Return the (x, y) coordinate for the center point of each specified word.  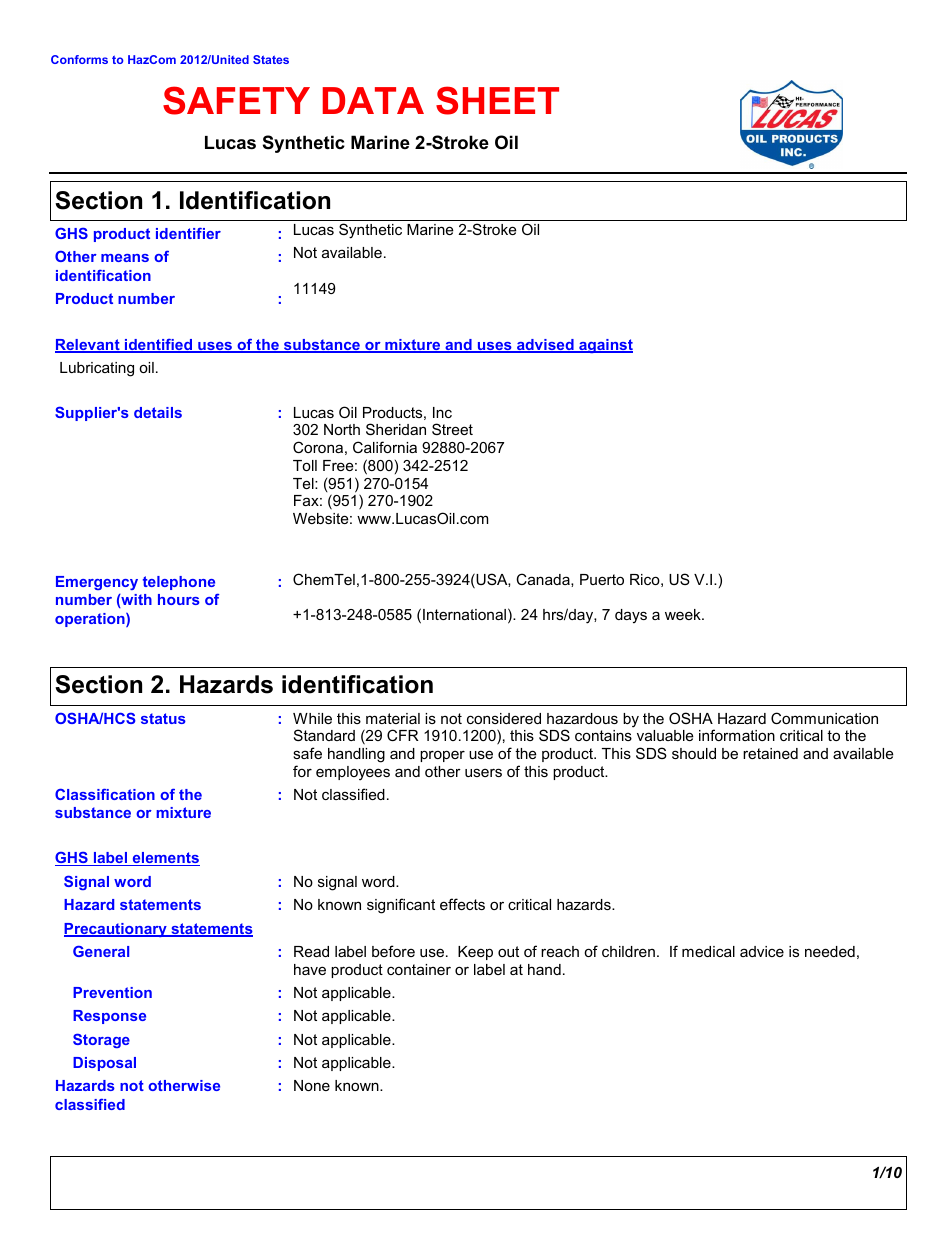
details (158, 412)
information (737, 735)
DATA (373, 100)
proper (442, 756)
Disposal (104, 1064)
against (605, 346)
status (163, 718)
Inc (442, 412)
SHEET (497, 100)
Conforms (79, 59)
